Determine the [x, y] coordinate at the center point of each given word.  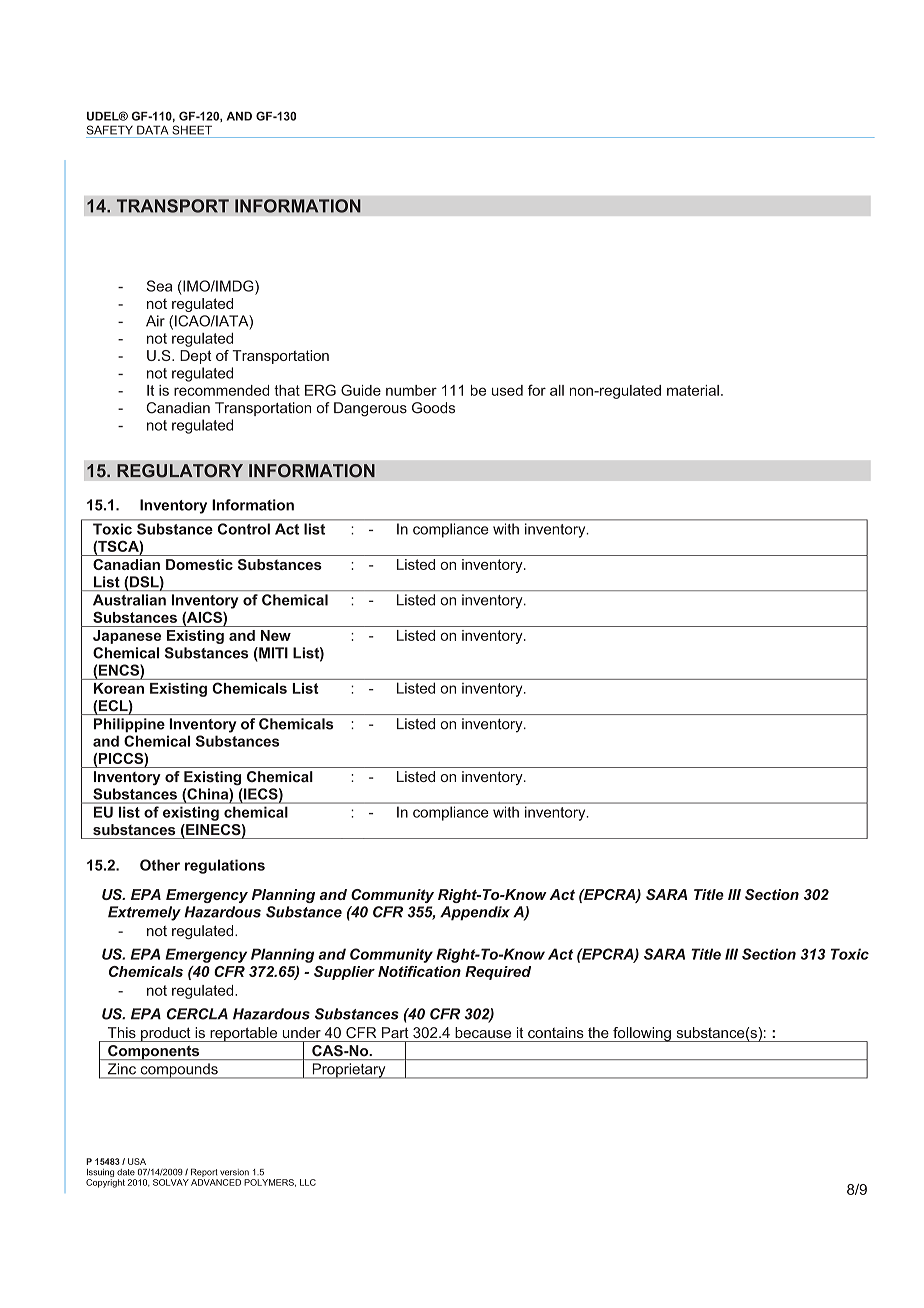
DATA [152, 130]
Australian [129, 600]
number [411, 390]
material [693, 390]
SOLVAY [171, 1182]
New [276, 635]
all [557, 390]
